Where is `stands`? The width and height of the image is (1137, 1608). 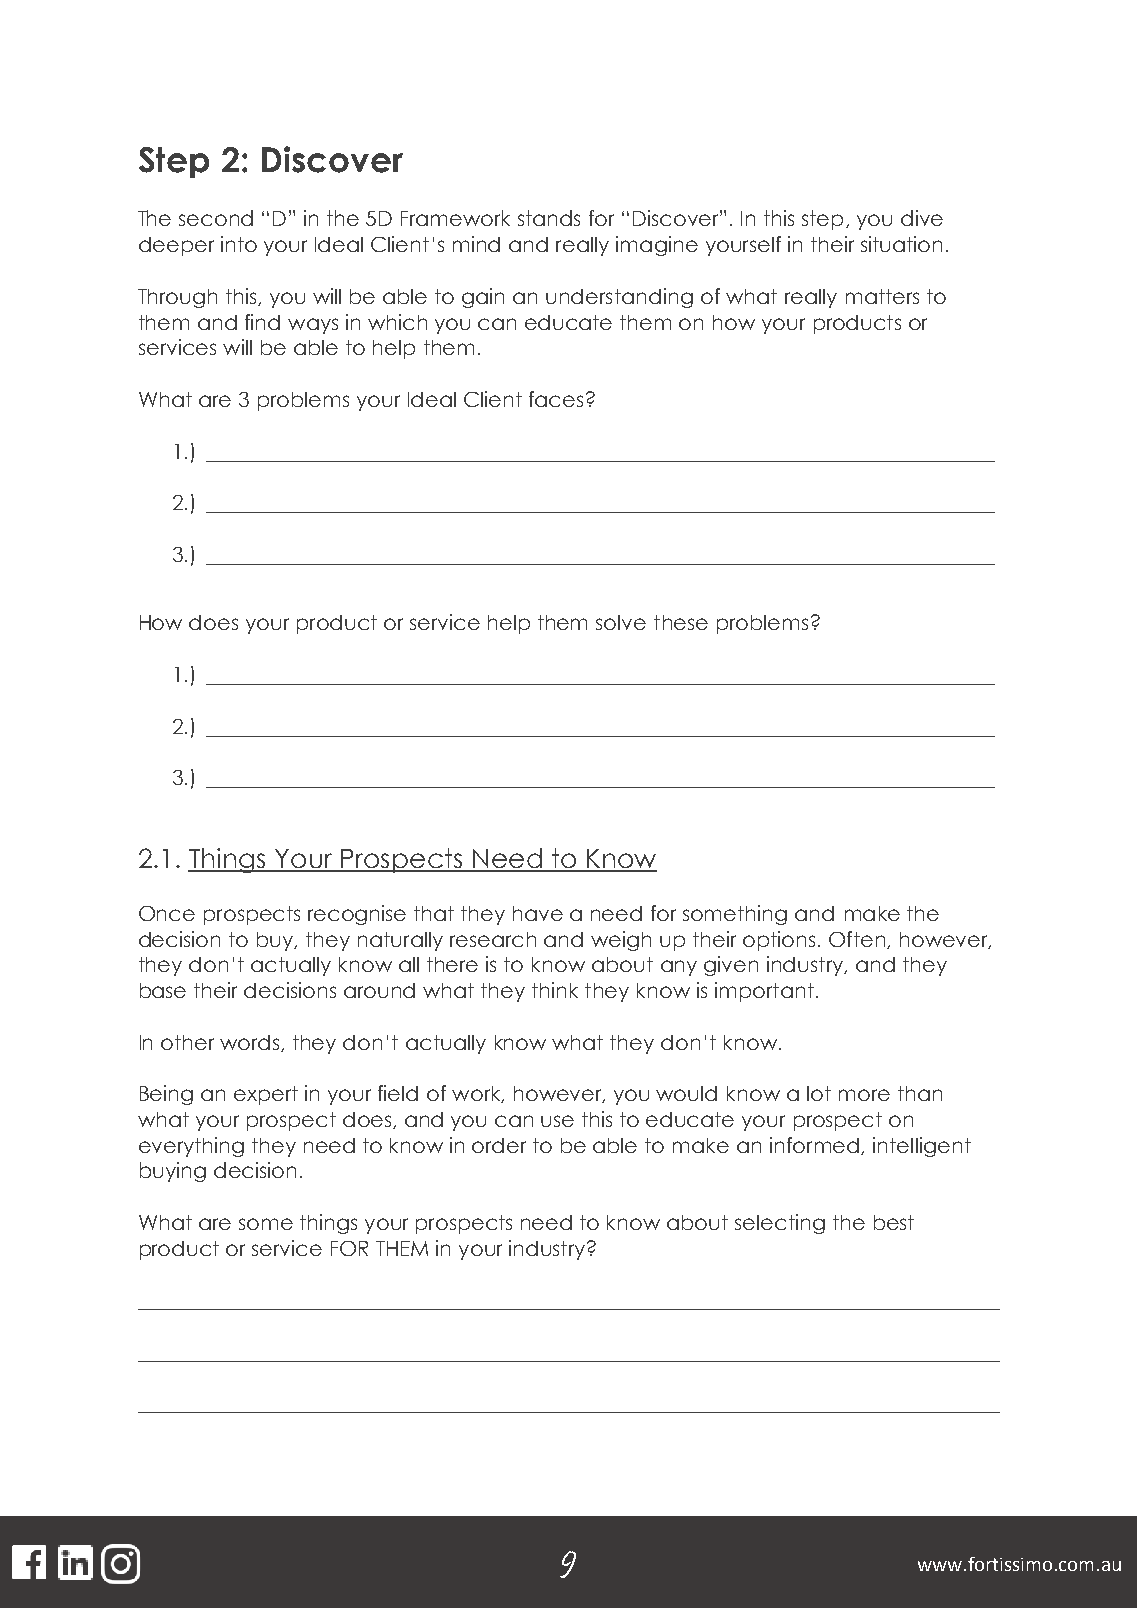 stands is located at coordinates (549, 218).
